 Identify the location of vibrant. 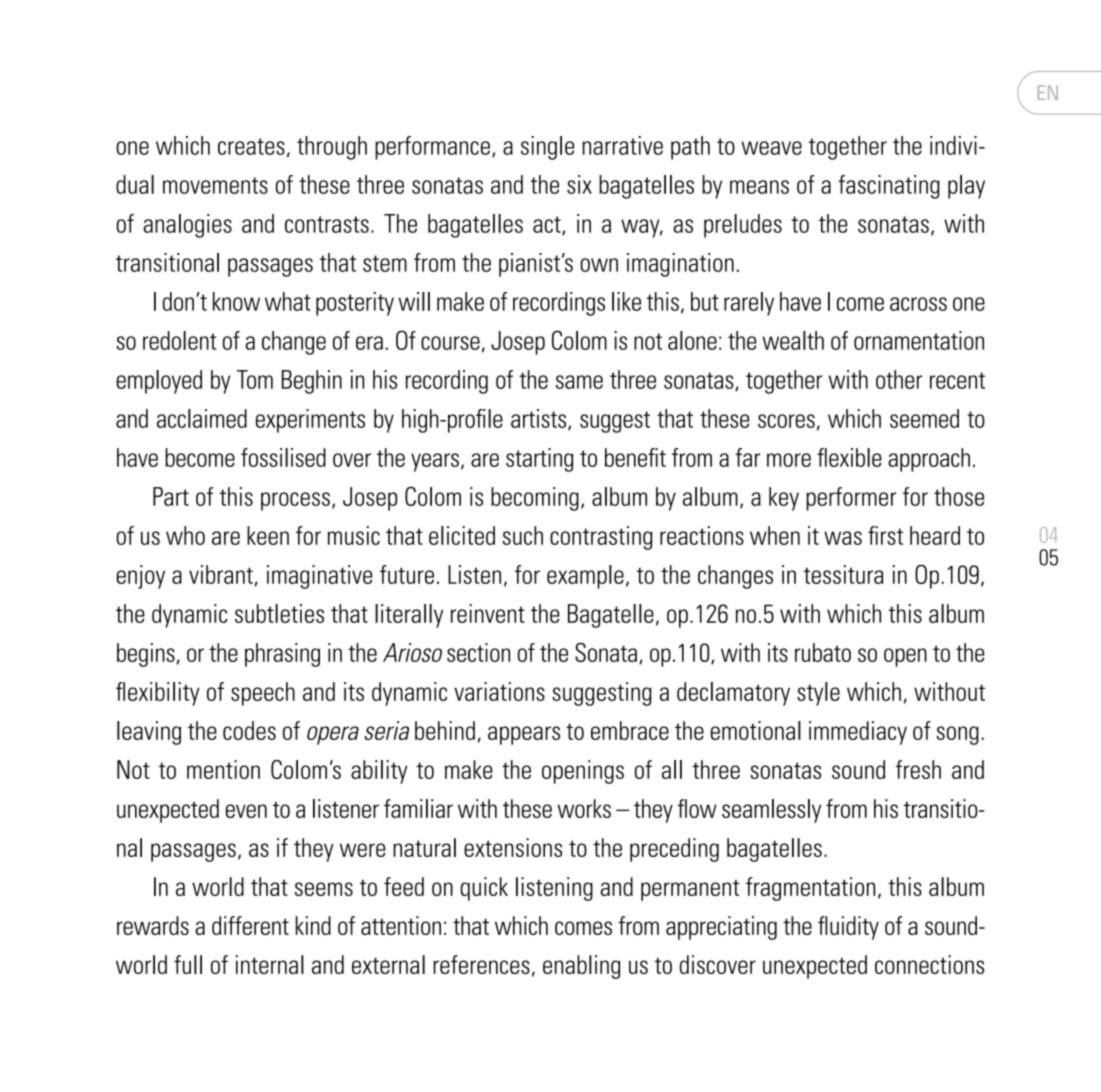
(221, 574).
